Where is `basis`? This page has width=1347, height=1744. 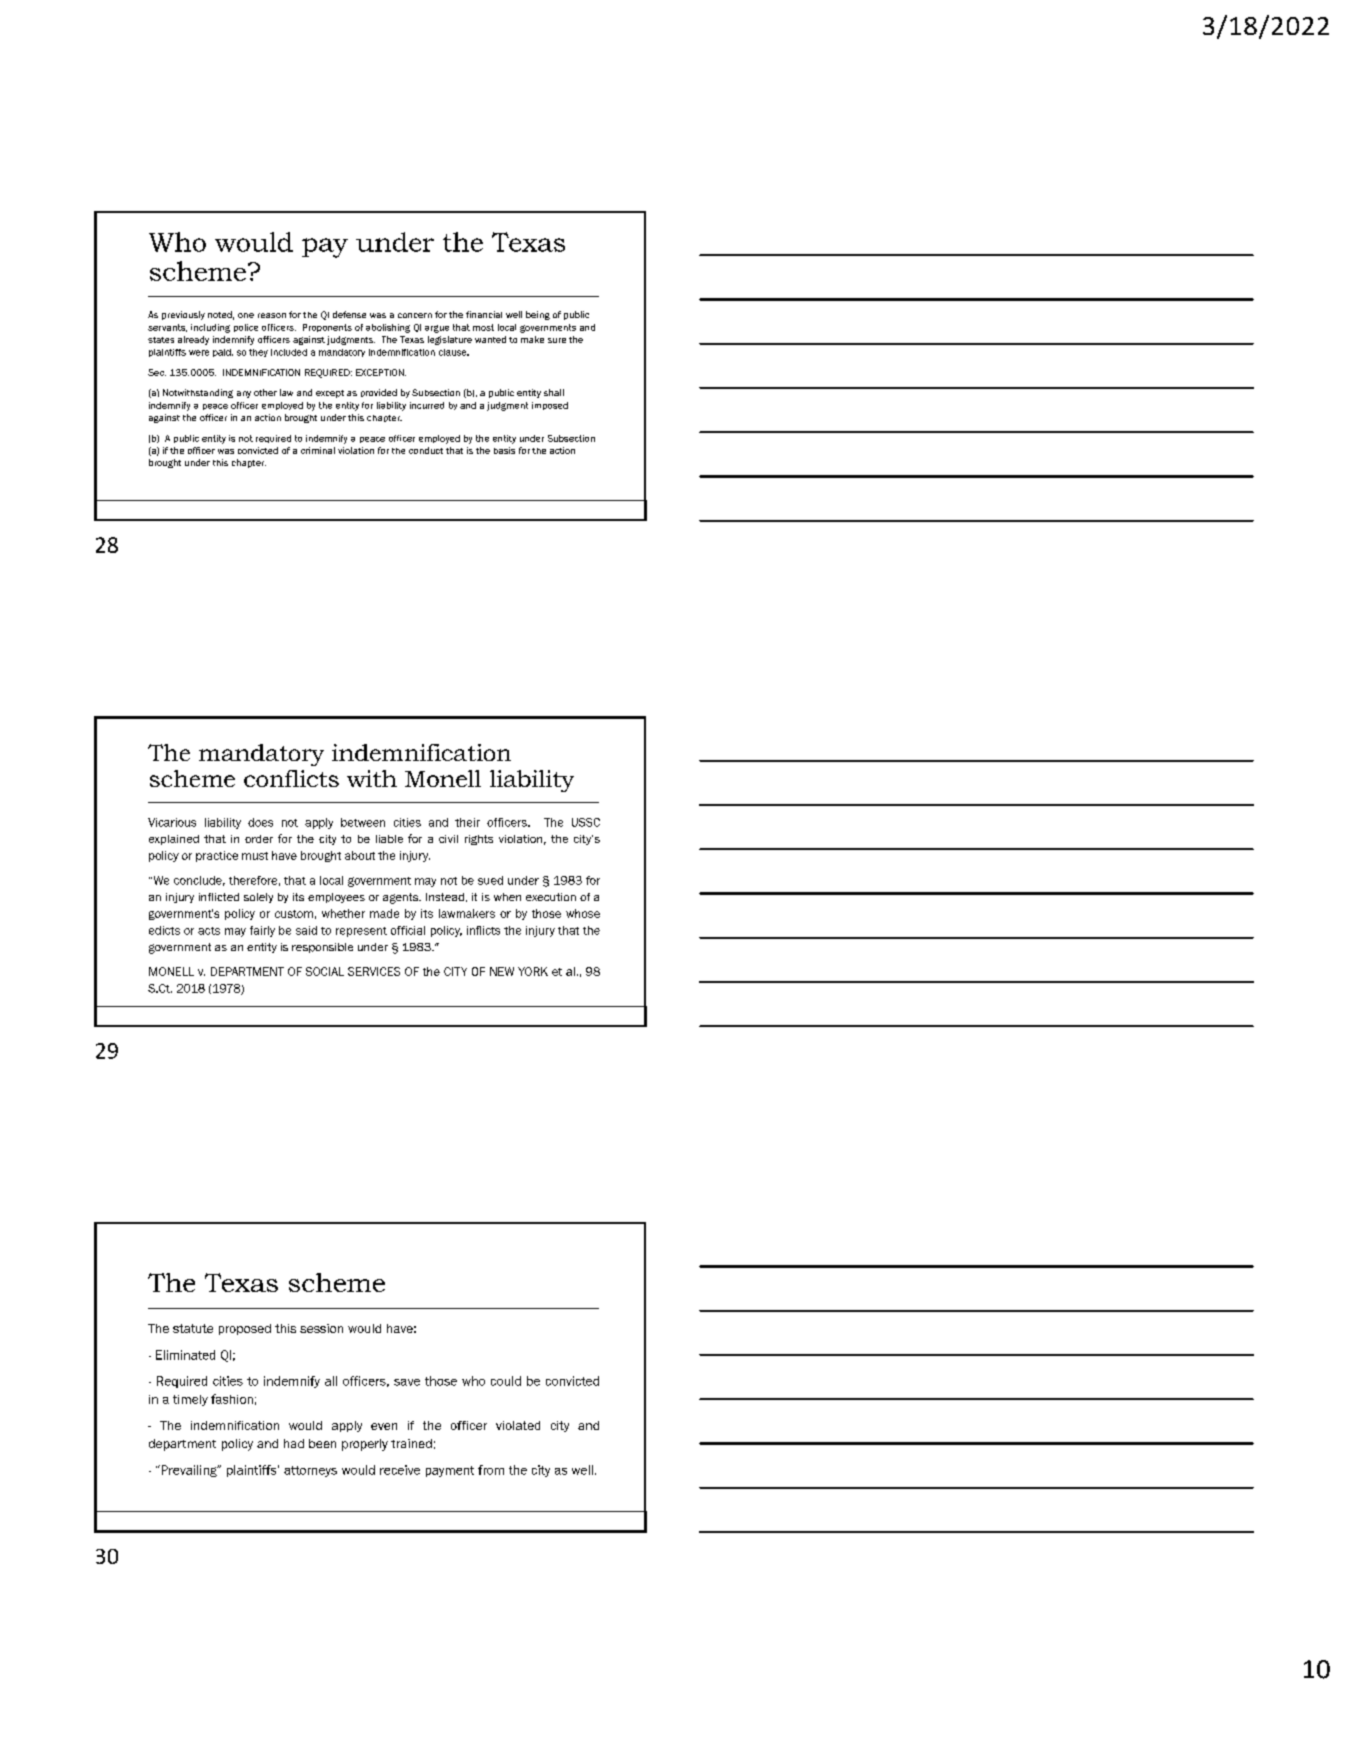 basis is located at coordinates (504, 450).
